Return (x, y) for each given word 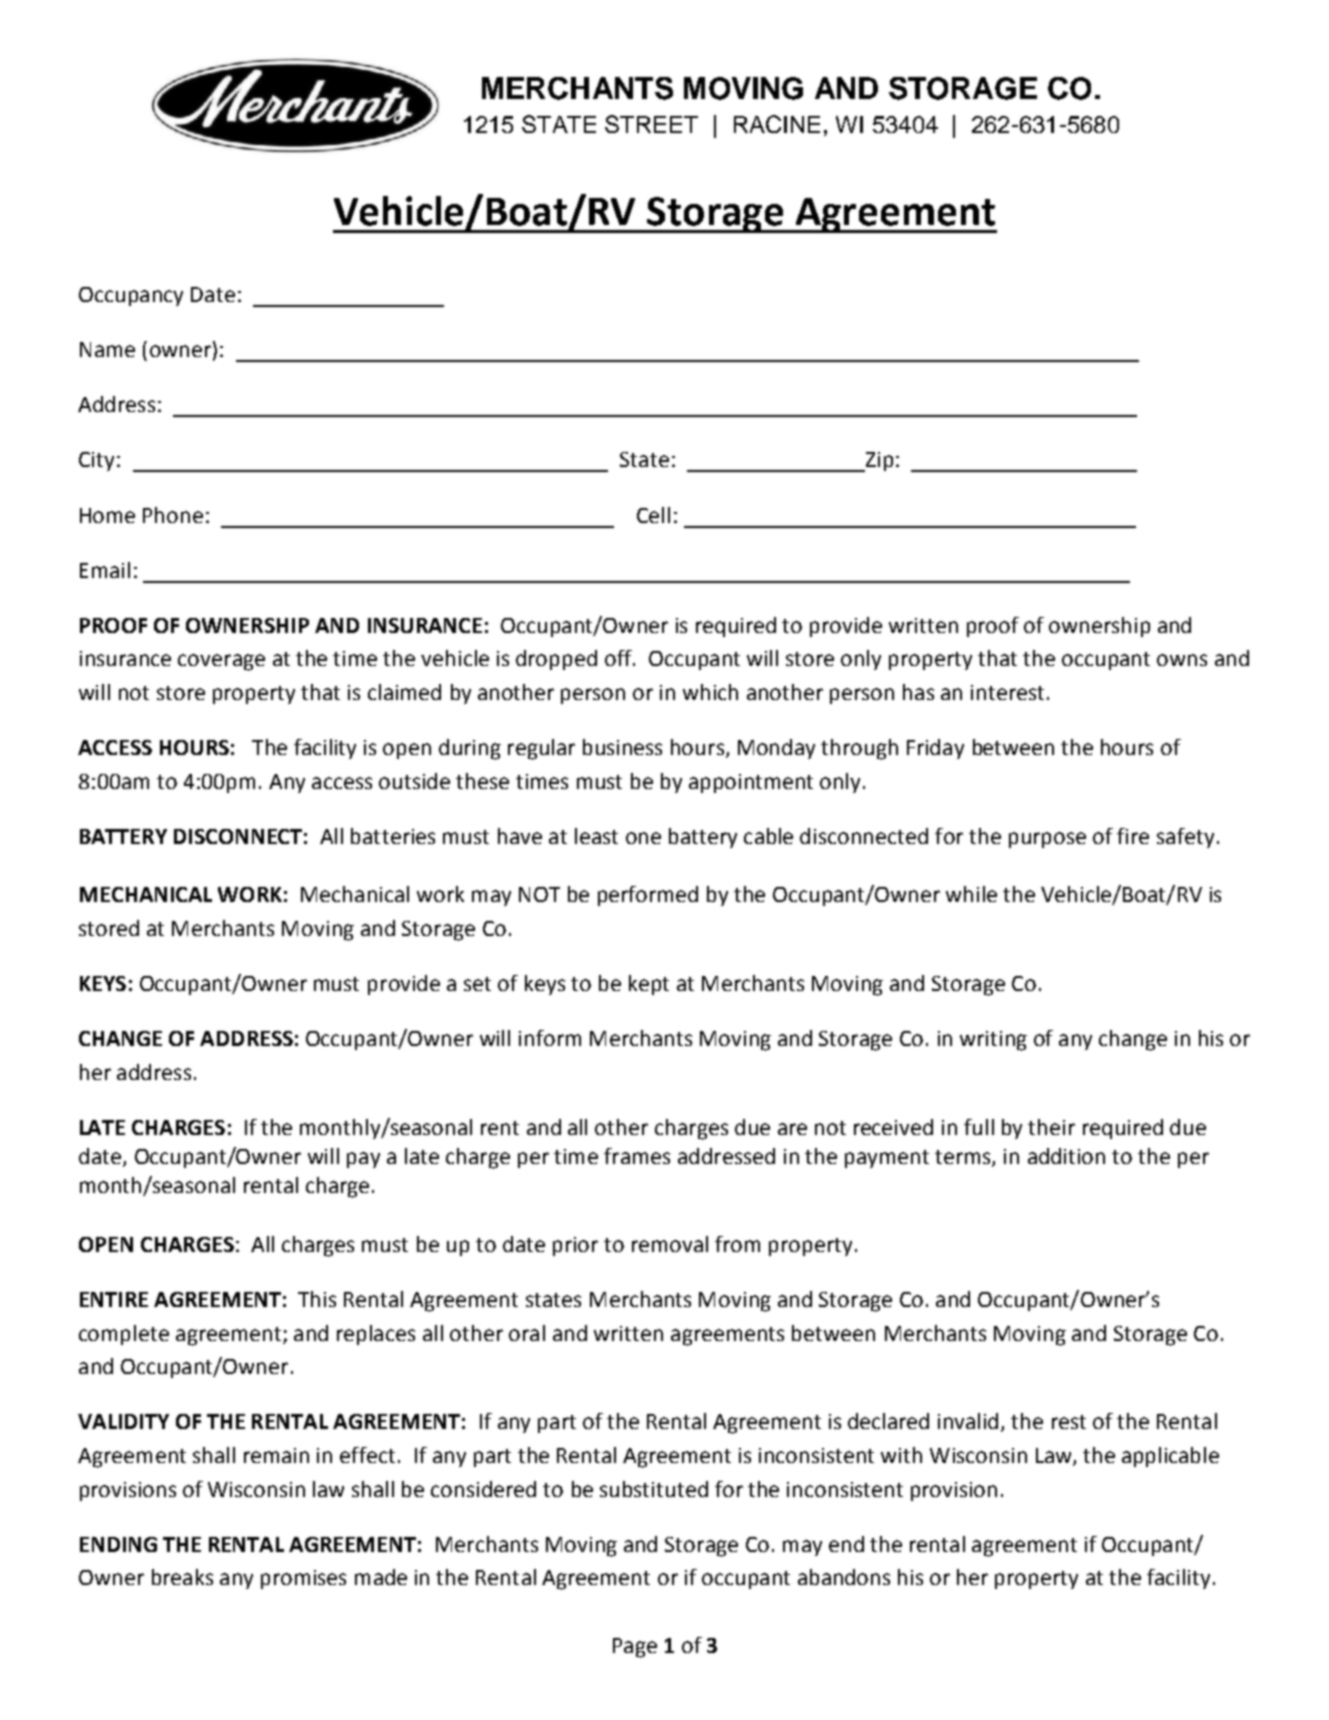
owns (1182, 660)
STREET (651, 124)
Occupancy (131, 296)
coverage (221, 662)
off (619, 658)
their (1051, 1127)
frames (637, 1156)
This (317, 1299)
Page (635, 1648)
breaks (182, 1577)
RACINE (777, 124)
